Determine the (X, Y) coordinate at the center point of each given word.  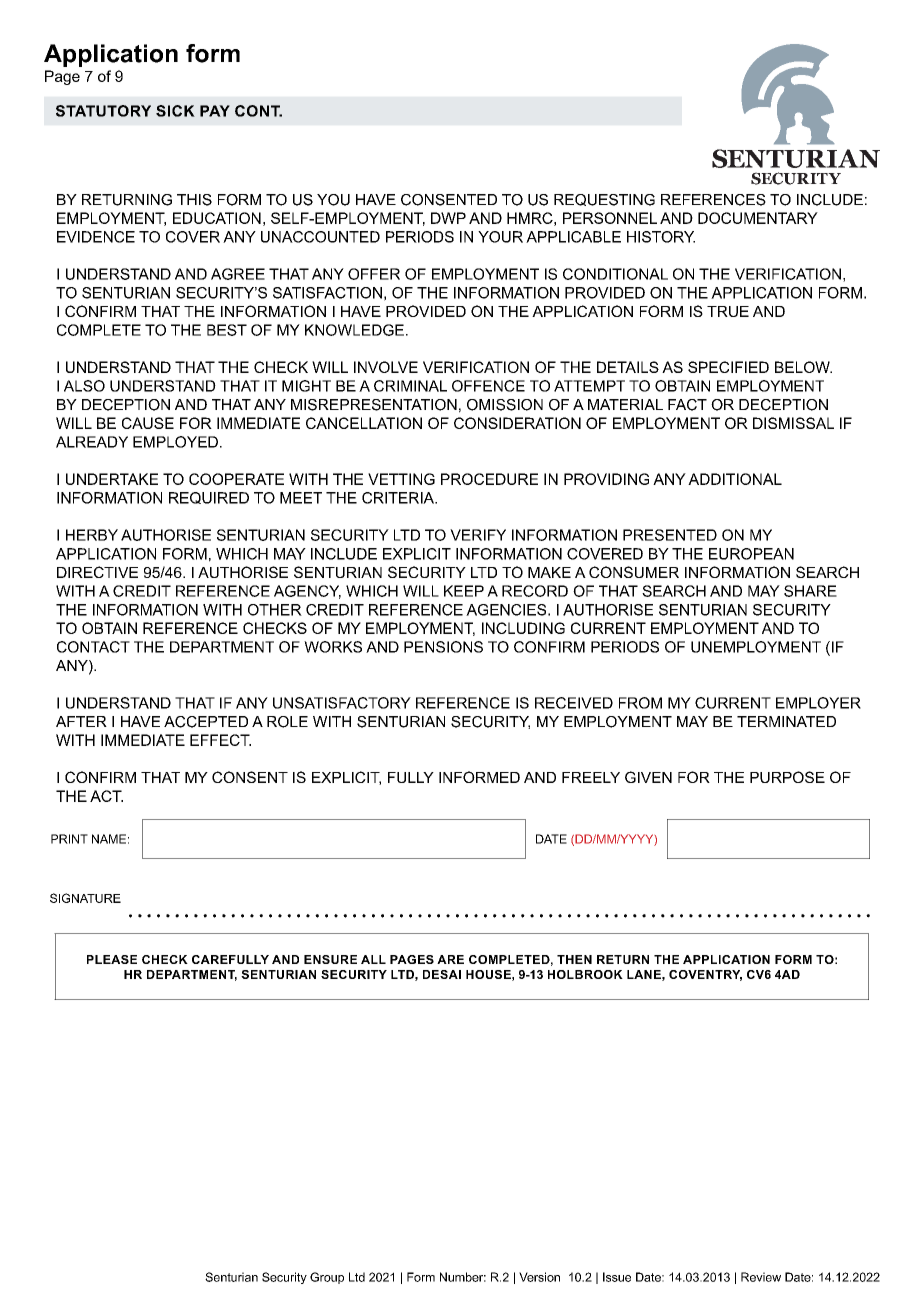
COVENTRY (705, 975)
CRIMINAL (410, 386)
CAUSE (148, 423)
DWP (448, 218)
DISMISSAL (793, 423)
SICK (175, 111)
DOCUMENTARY (758, 218)
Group (327, 1278)
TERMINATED (786, 721)
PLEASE (112, 959)
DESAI (442, 974)
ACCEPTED (206, 722)
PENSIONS (443, 647)
